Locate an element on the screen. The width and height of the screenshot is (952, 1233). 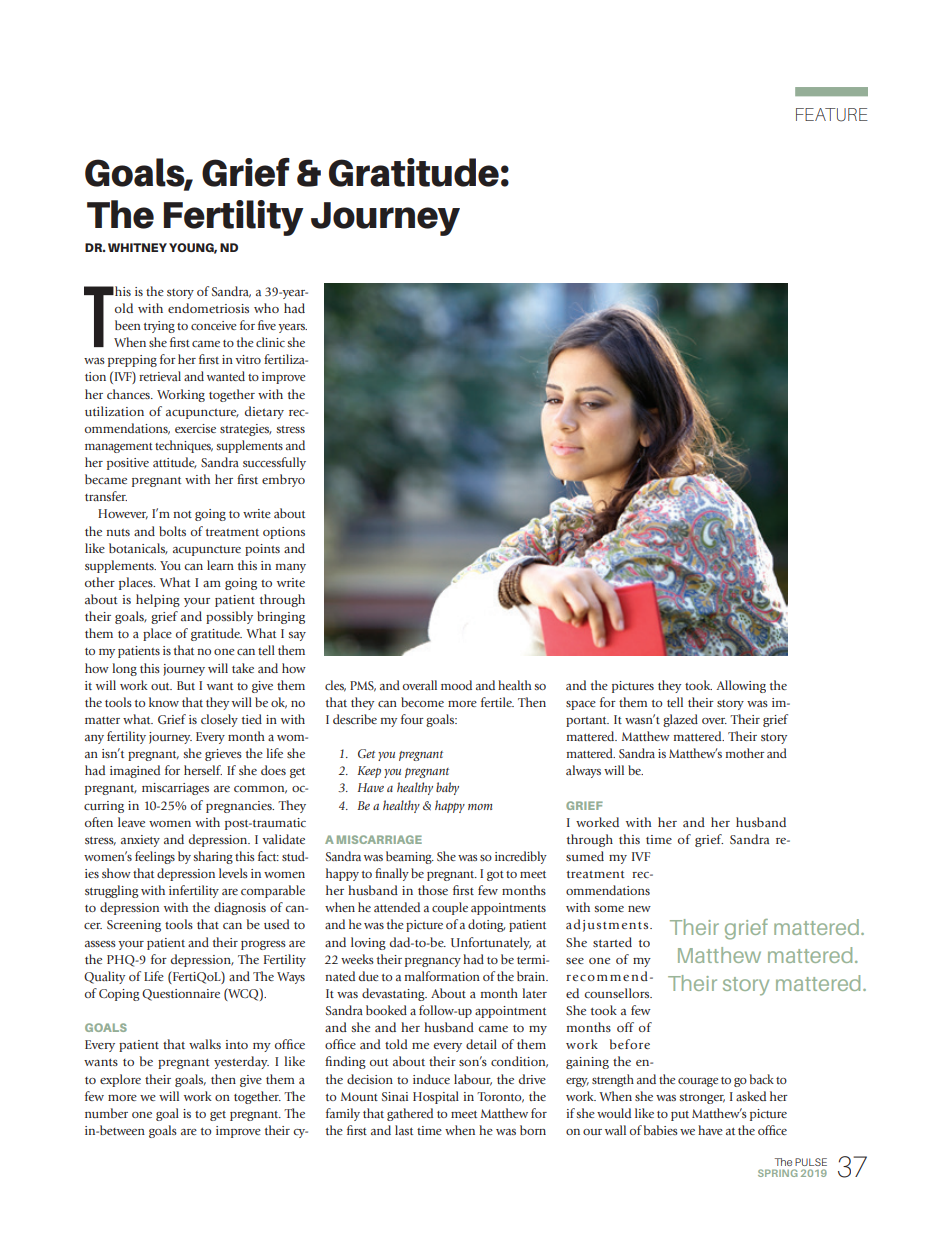
mom is located at coordinates (480, 807).
